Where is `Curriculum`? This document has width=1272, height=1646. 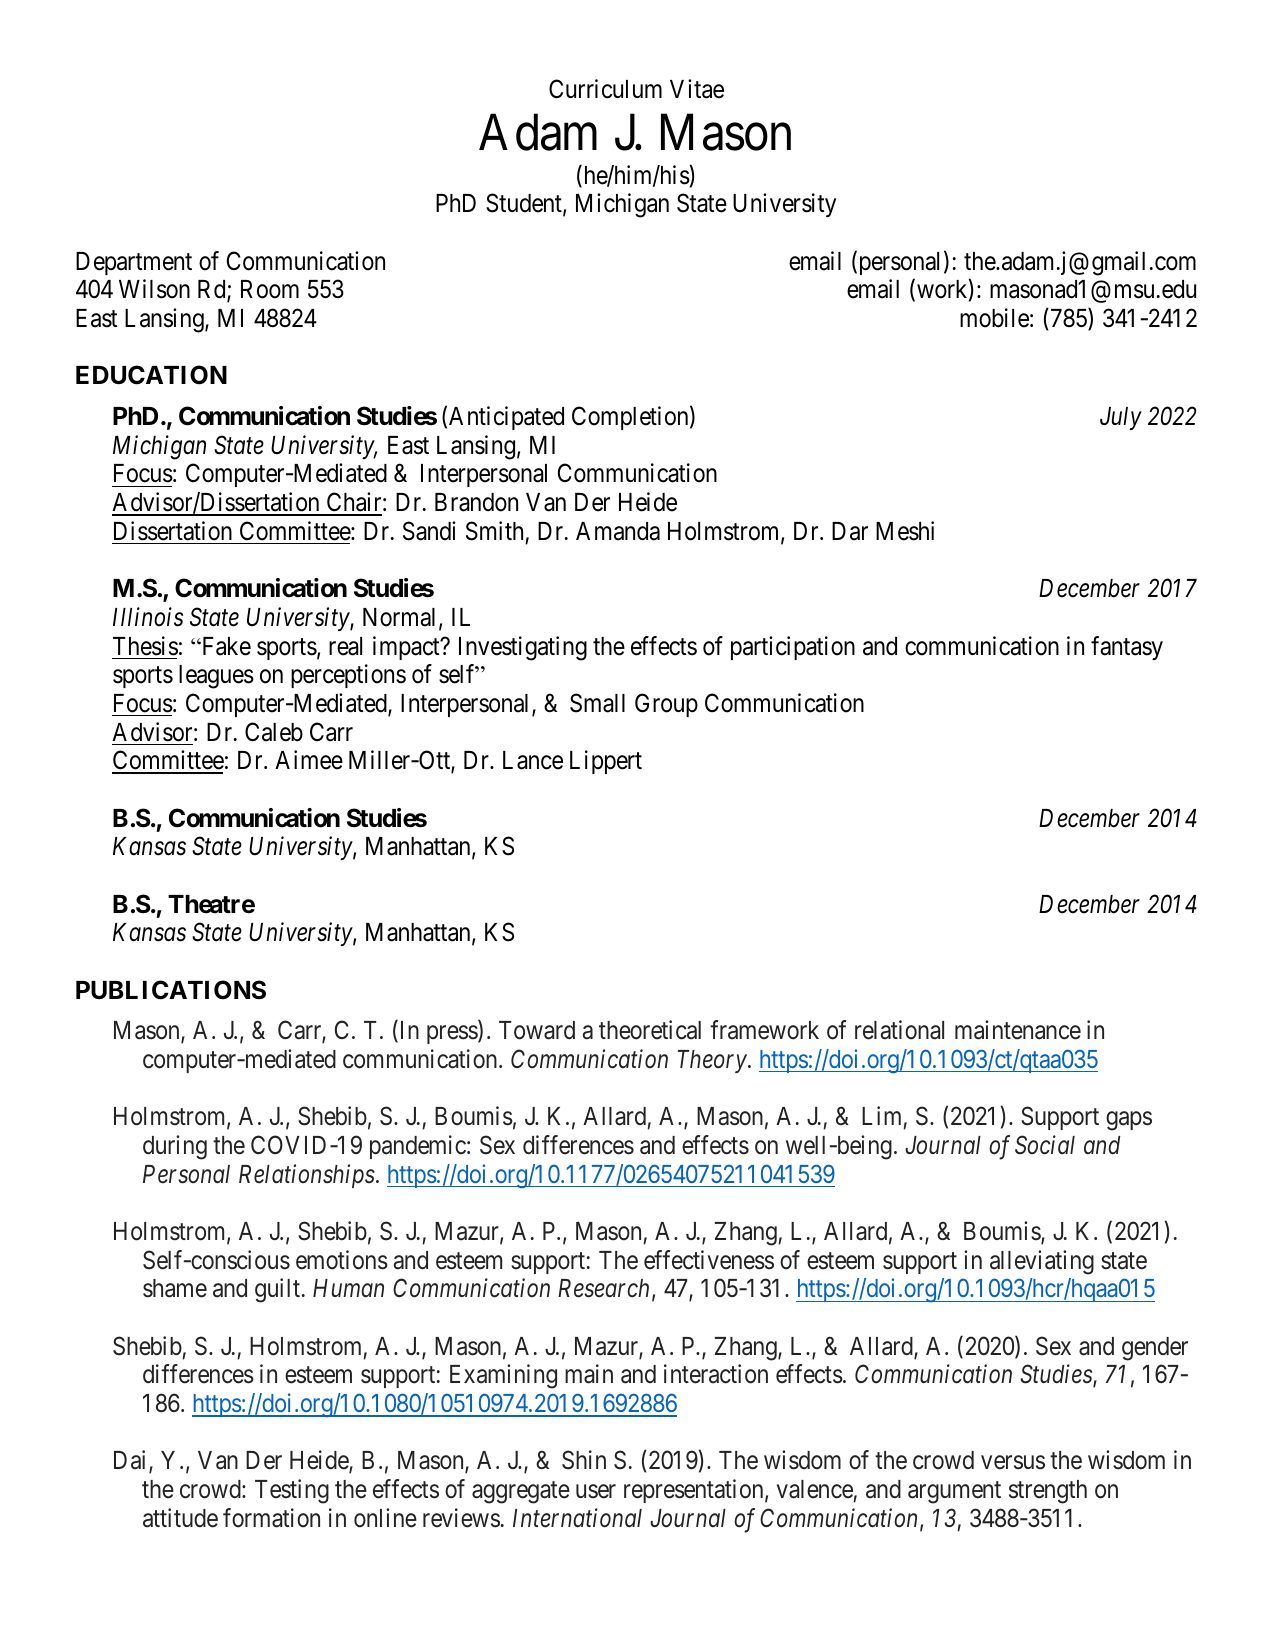 Curriculum is located at coordinates (605, 89).
